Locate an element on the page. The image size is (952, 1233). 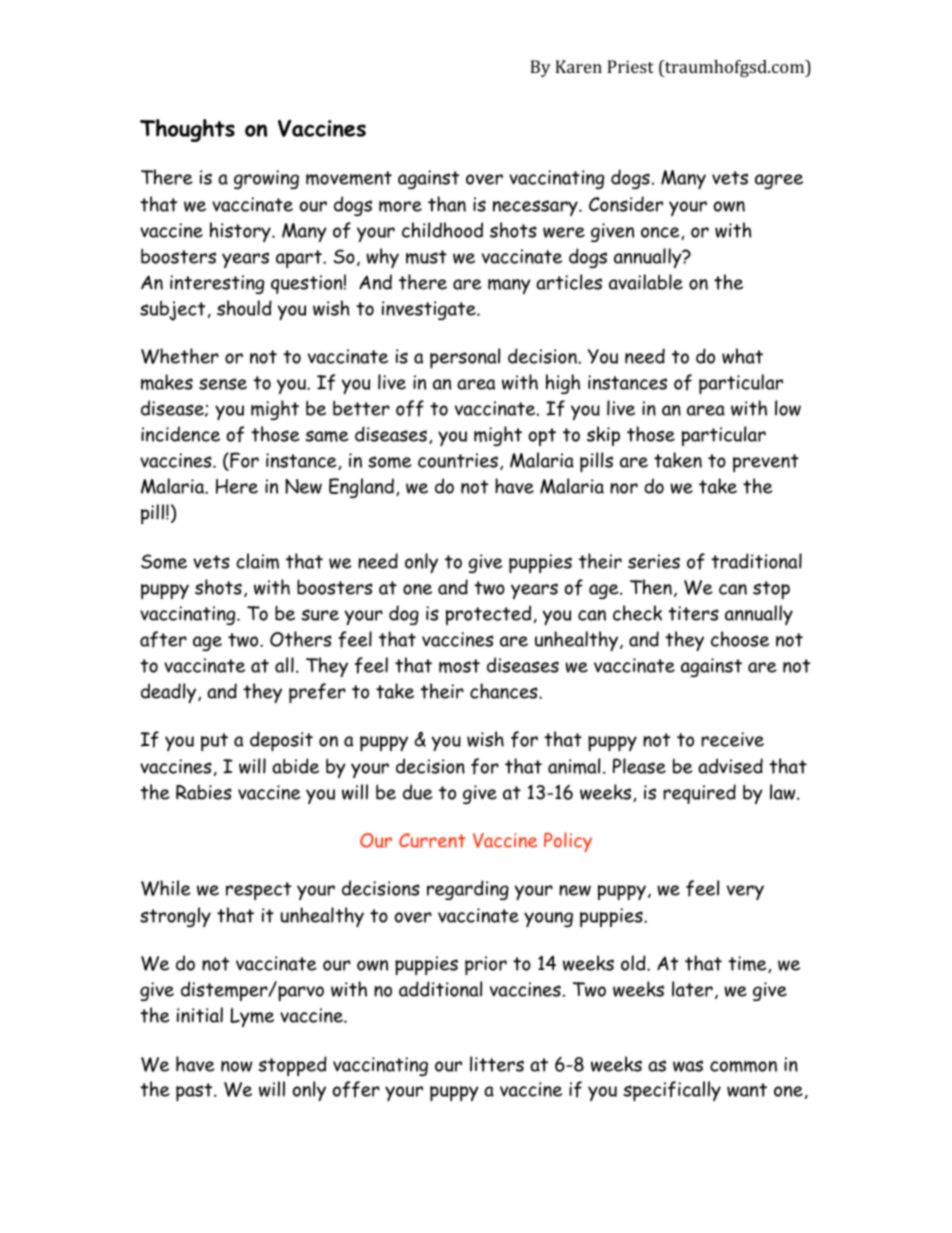
titers is located at coordinates (693, 613).
